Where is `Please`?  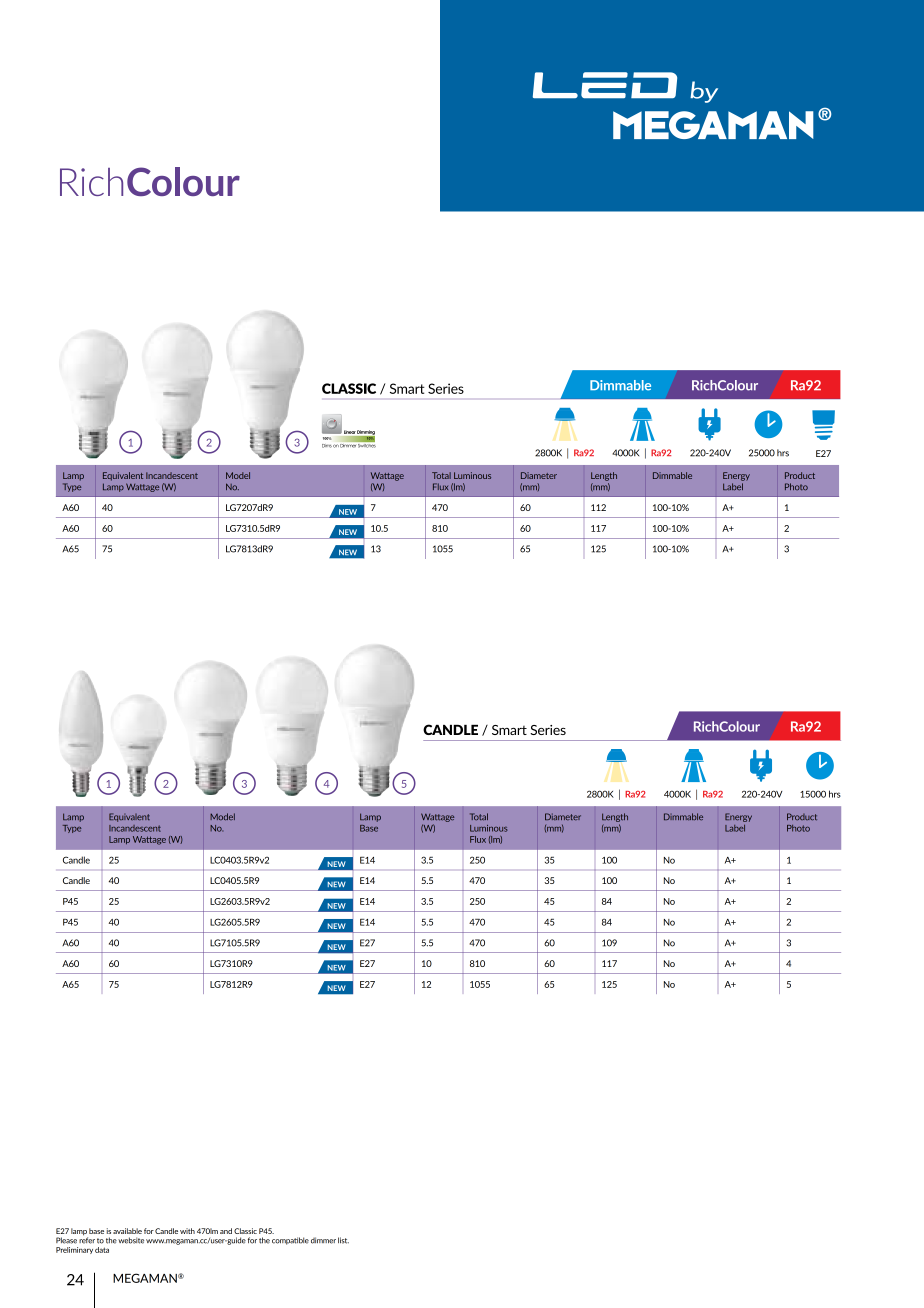 Please is located at coordinates (66, 1240).
